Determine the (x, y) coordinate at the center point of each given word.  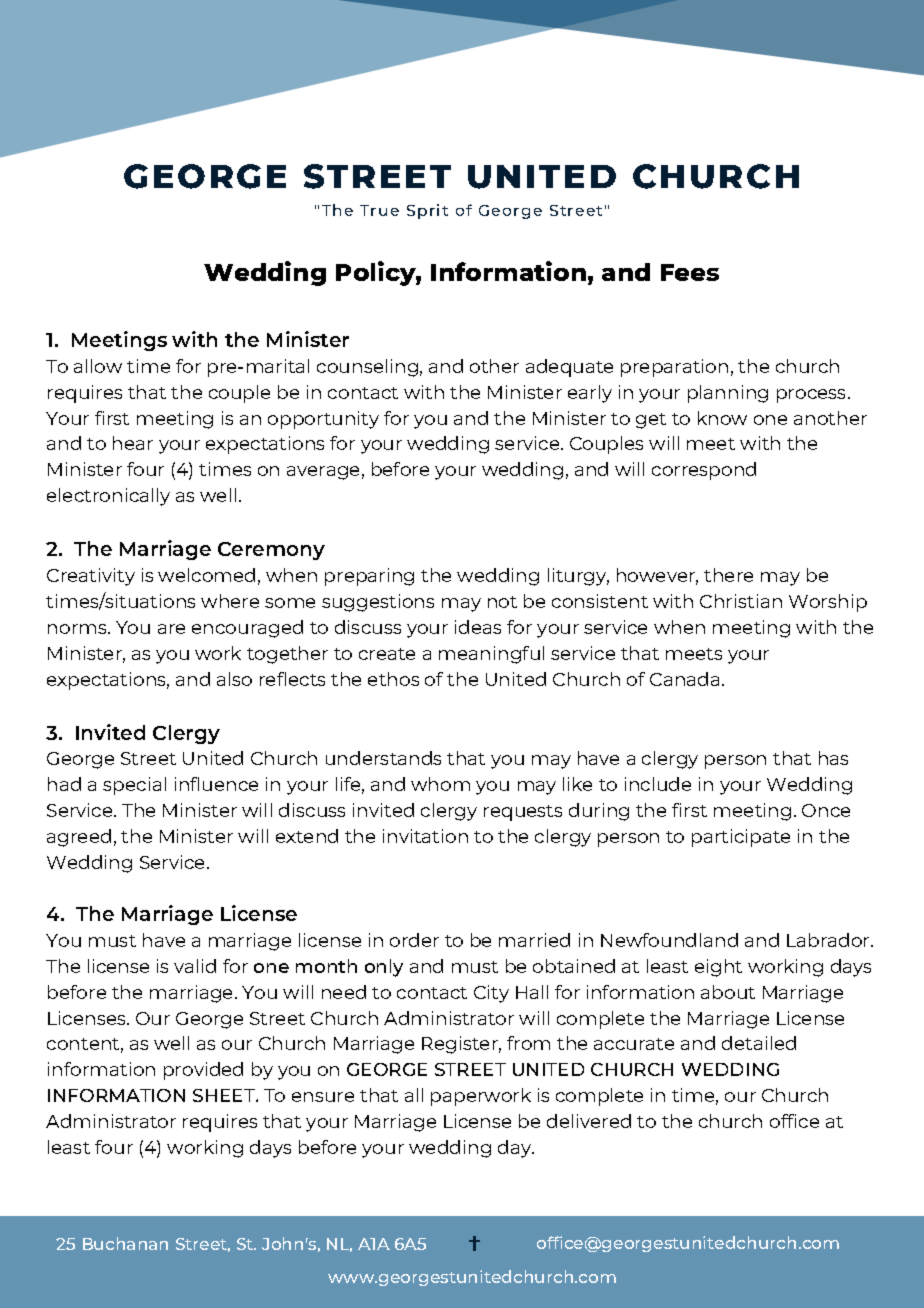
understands (383, 758)
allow (98, 366)
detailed (759, 1043)
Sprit (427, 211)
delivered (589, 1121)
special (134, 786)
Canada (684, 679)
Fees (690, 272)
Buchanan (125, 1243)
